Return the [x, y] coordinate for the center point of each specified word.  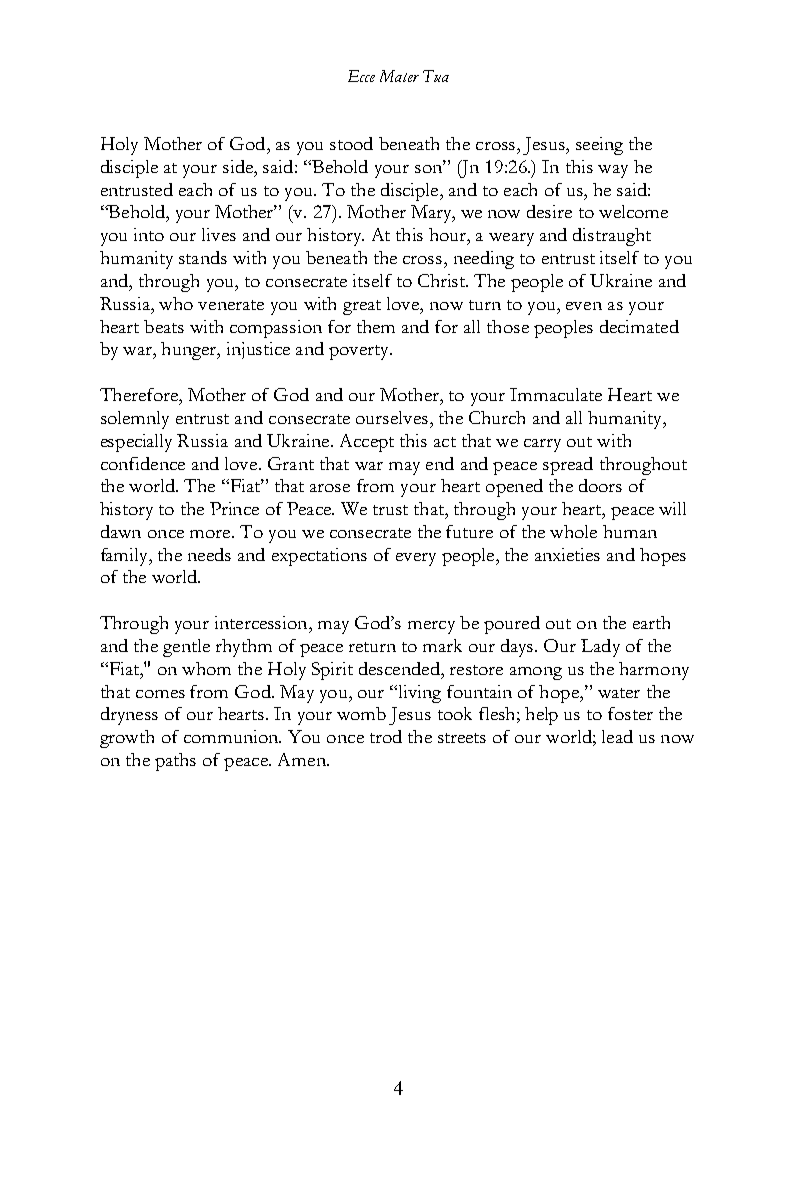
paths [175, 762]
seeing [599, 146]
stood [351, 143]
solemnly [135, 420]
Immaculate [556, 394]
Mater [399, 76]
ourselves [392, 417]
